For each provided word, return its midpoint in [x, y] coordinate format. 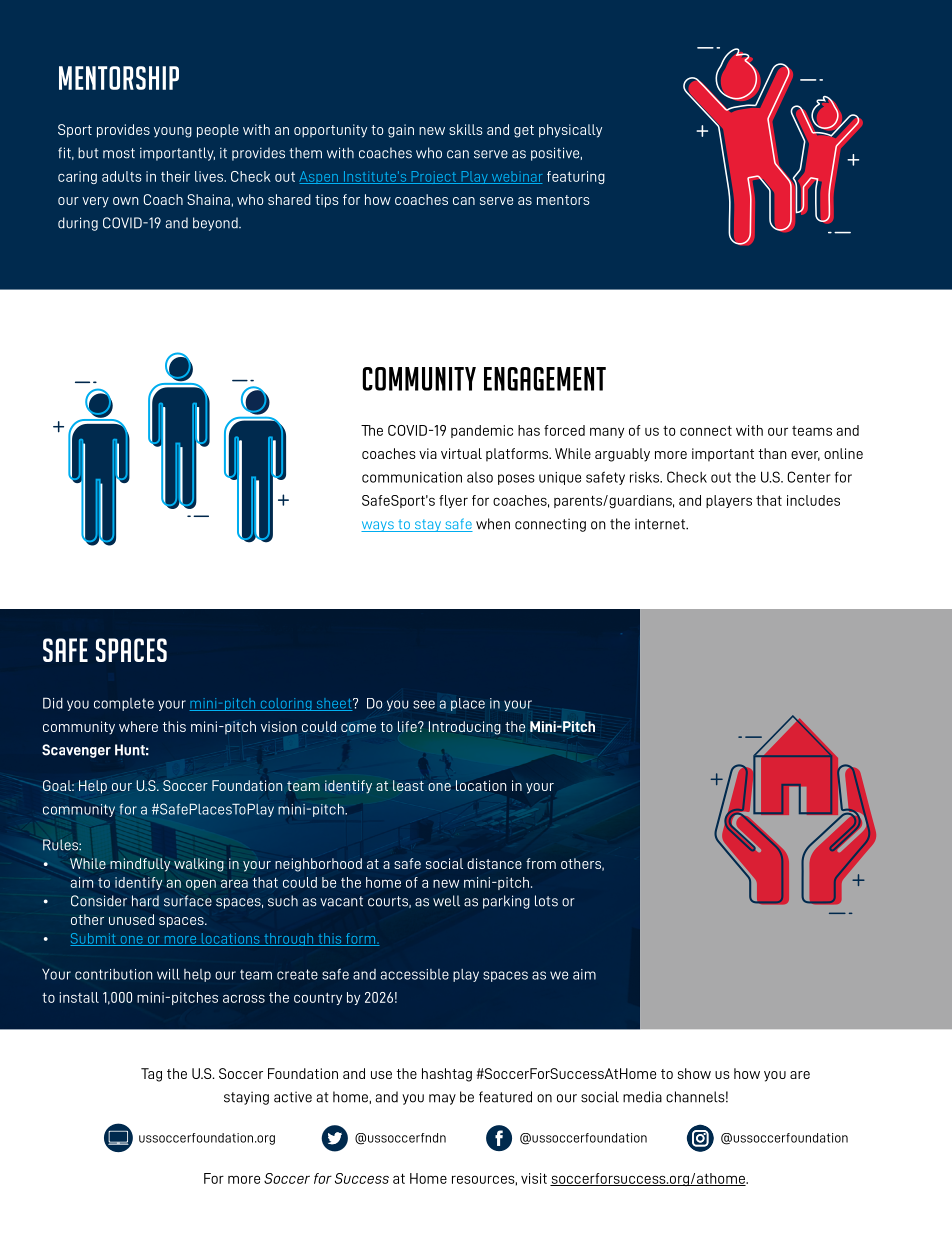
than [773, 453]
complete [124, 704]
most [119, 153]
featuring [576, 177]
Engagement [545, 379]
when [493, 524]
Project [434, 177]
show [694, 1073]
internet [661, 524]
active [293, 1097]
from [541, 863]
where [138, 726]
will [168, 974]
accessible [415, 974]
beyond [216, 224]
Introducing [465, 728]
